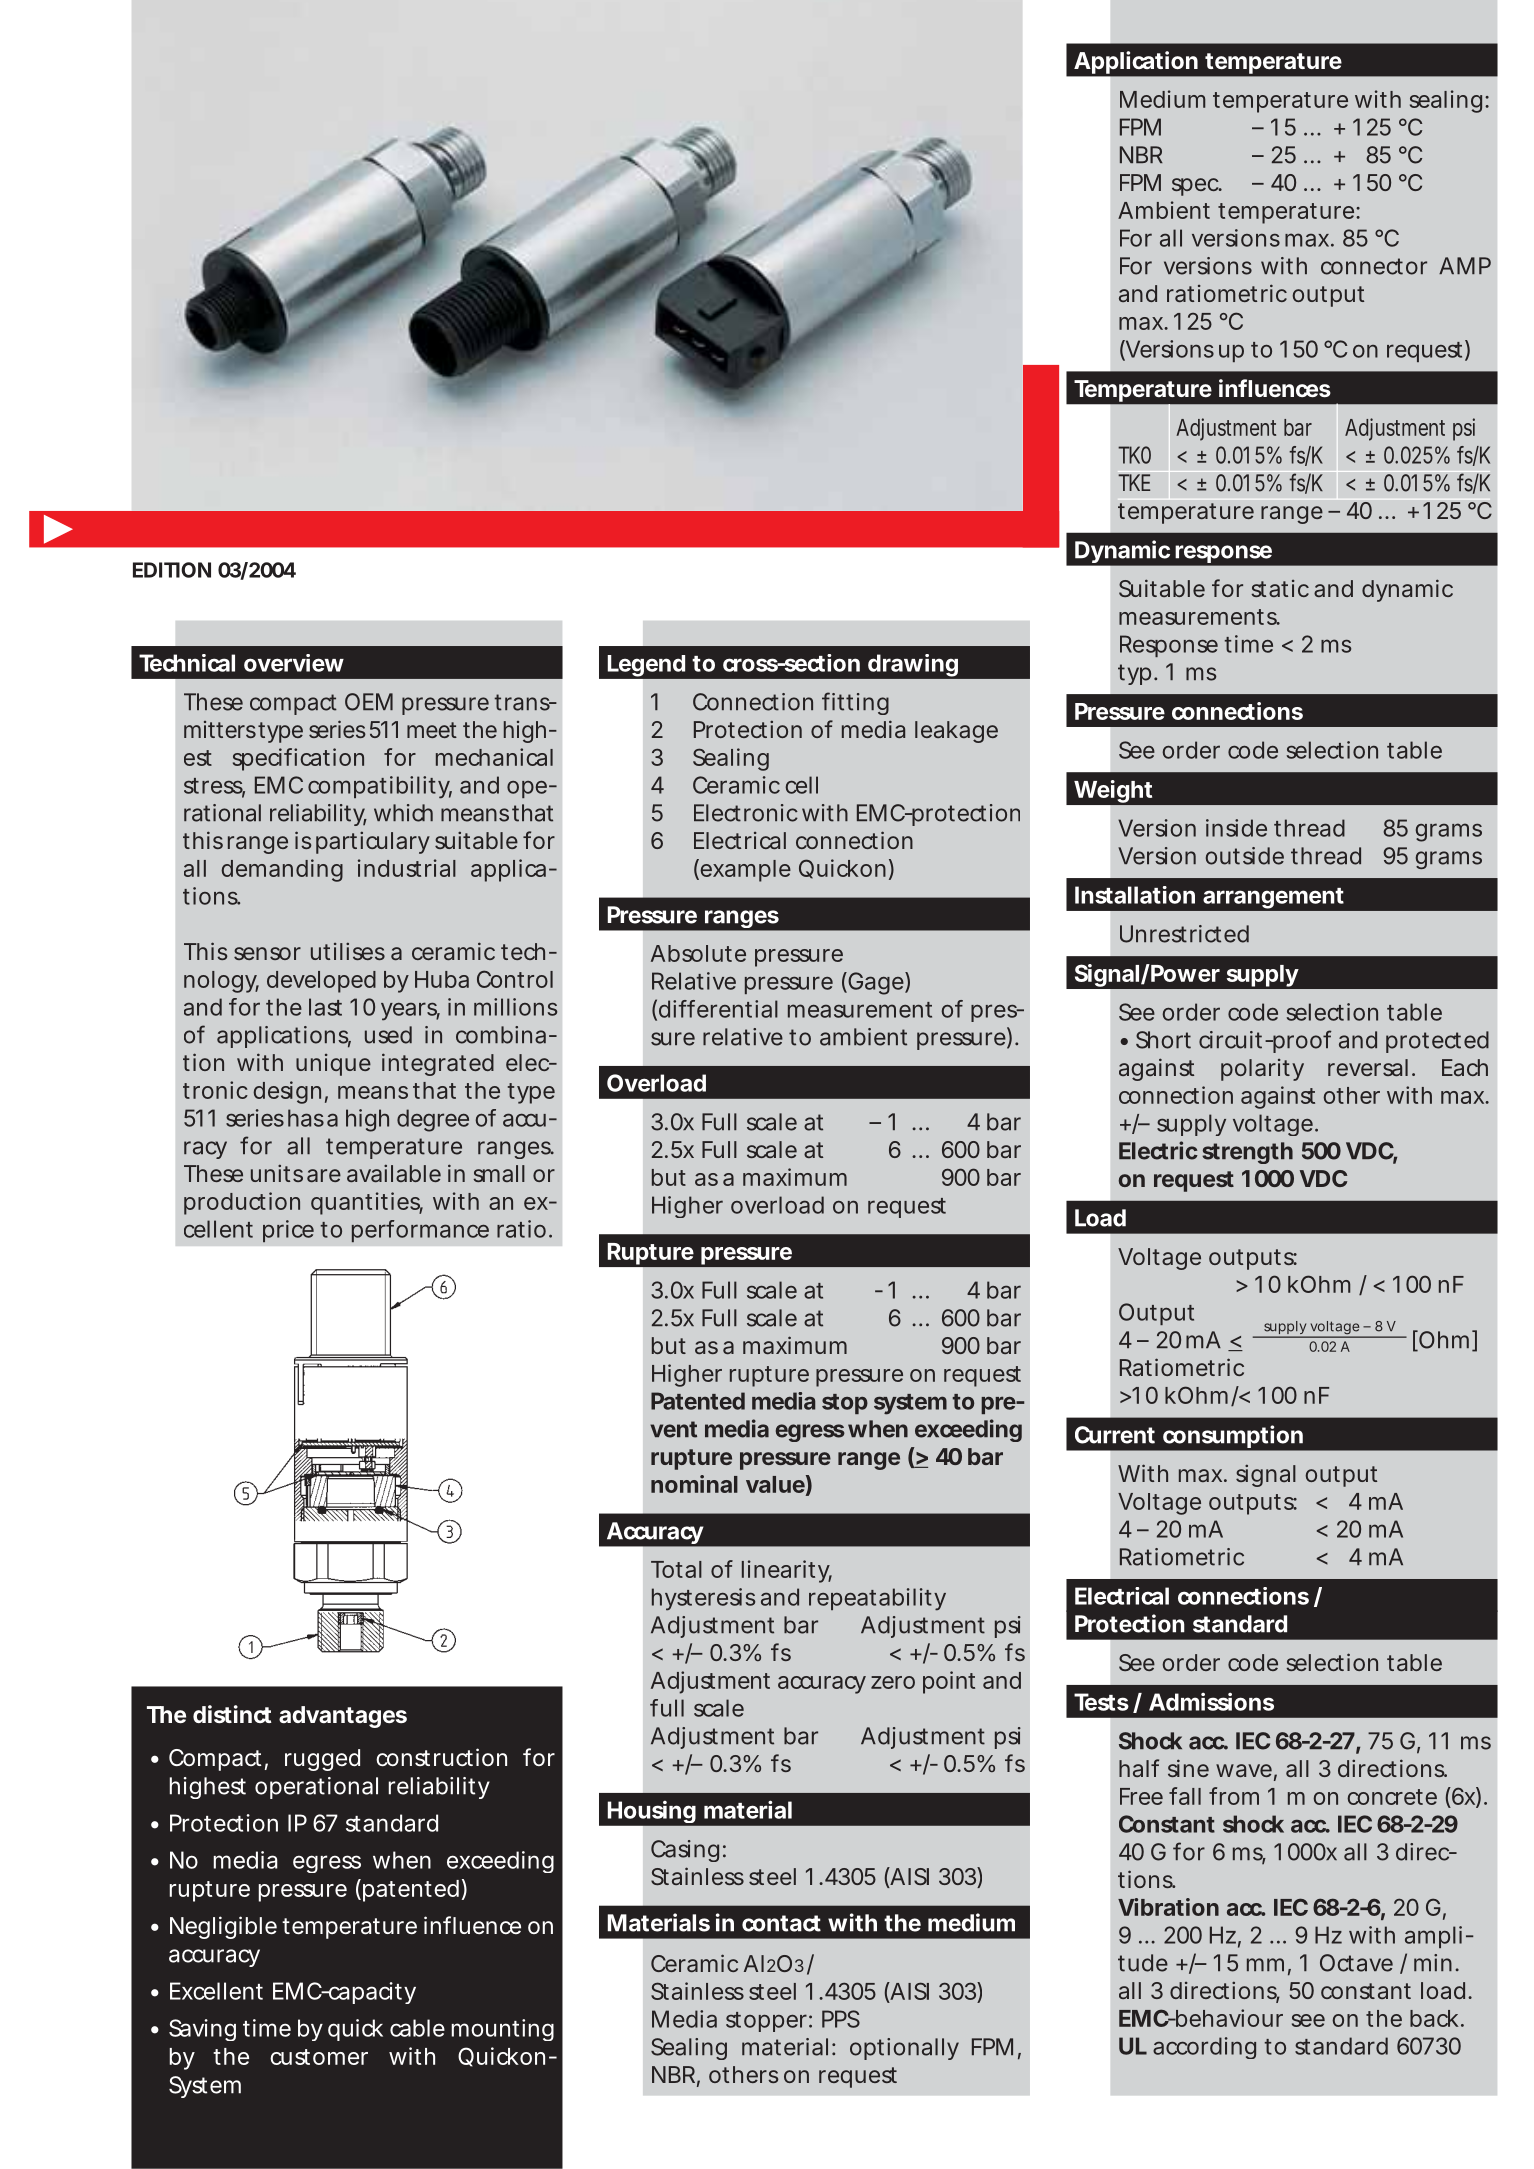 The width and height of the document is (1534, 2169). I want to click on reversal, so click(1368, 1067).
